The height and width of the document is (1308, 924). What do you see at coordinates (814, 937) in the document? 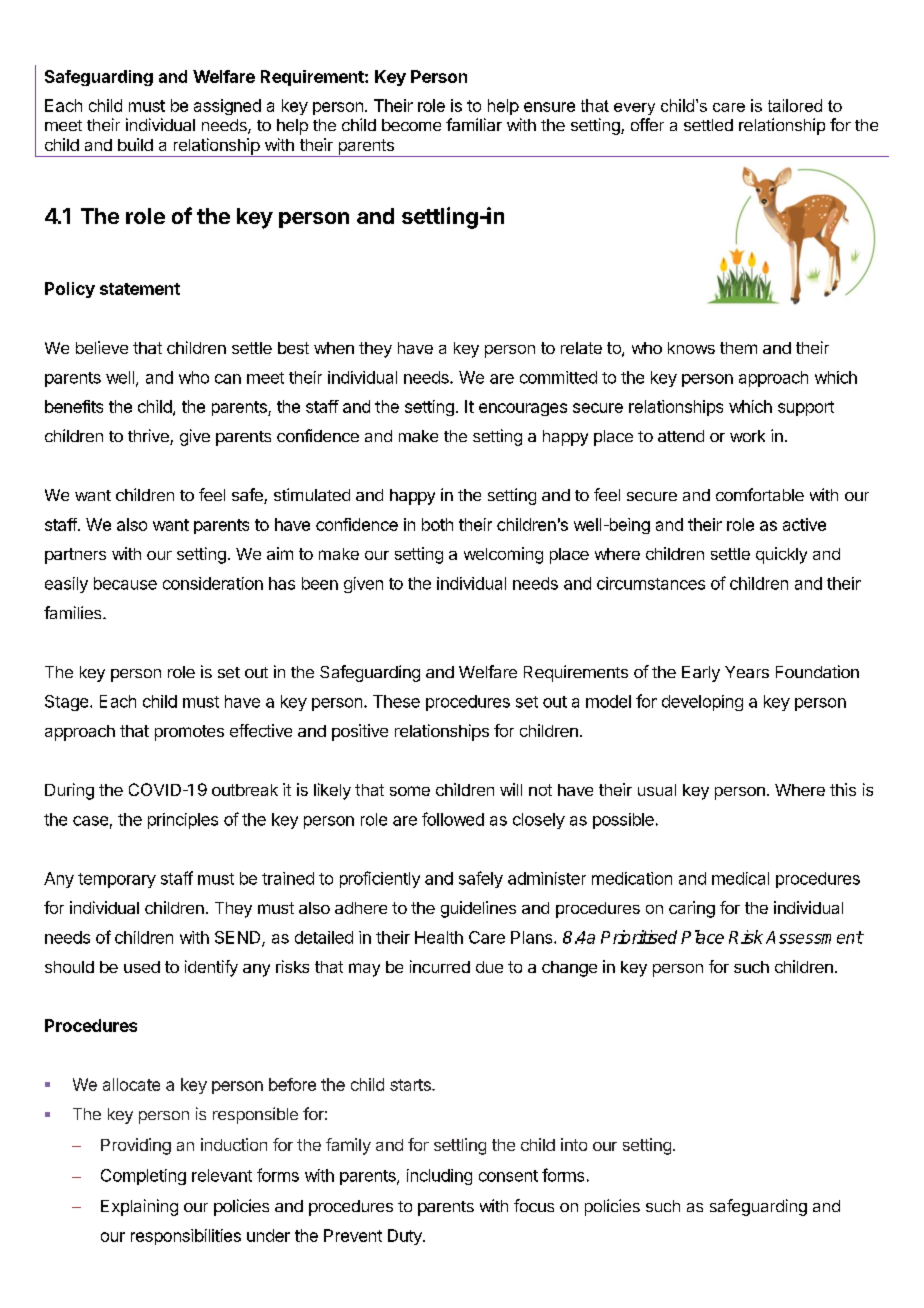
I see `Assessment` at bounding box center [814, 937].
